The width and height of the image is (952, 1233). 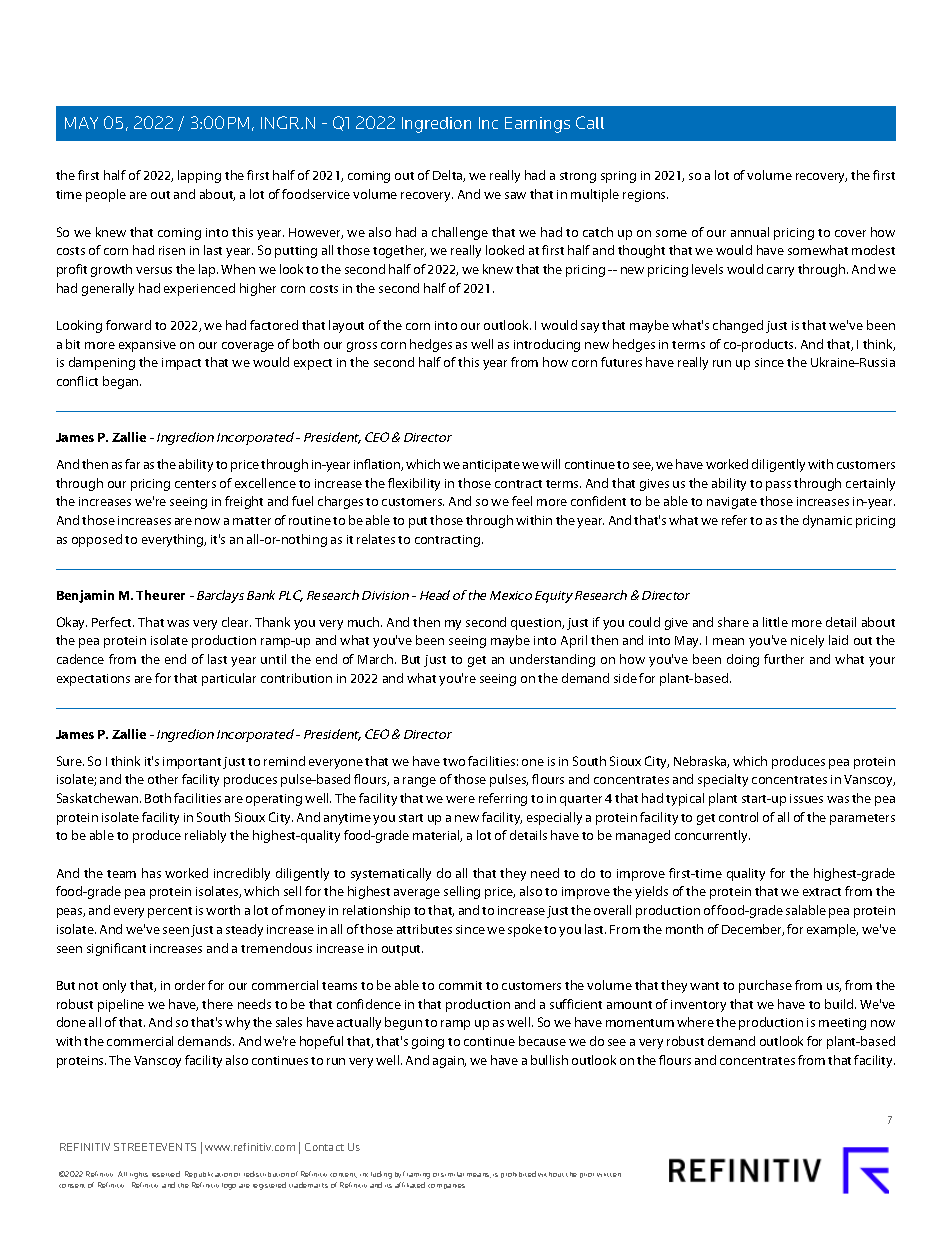 What do you see at coordinates (515, 195) in the image?
I see `saw` at bounding box center [515, 195].
